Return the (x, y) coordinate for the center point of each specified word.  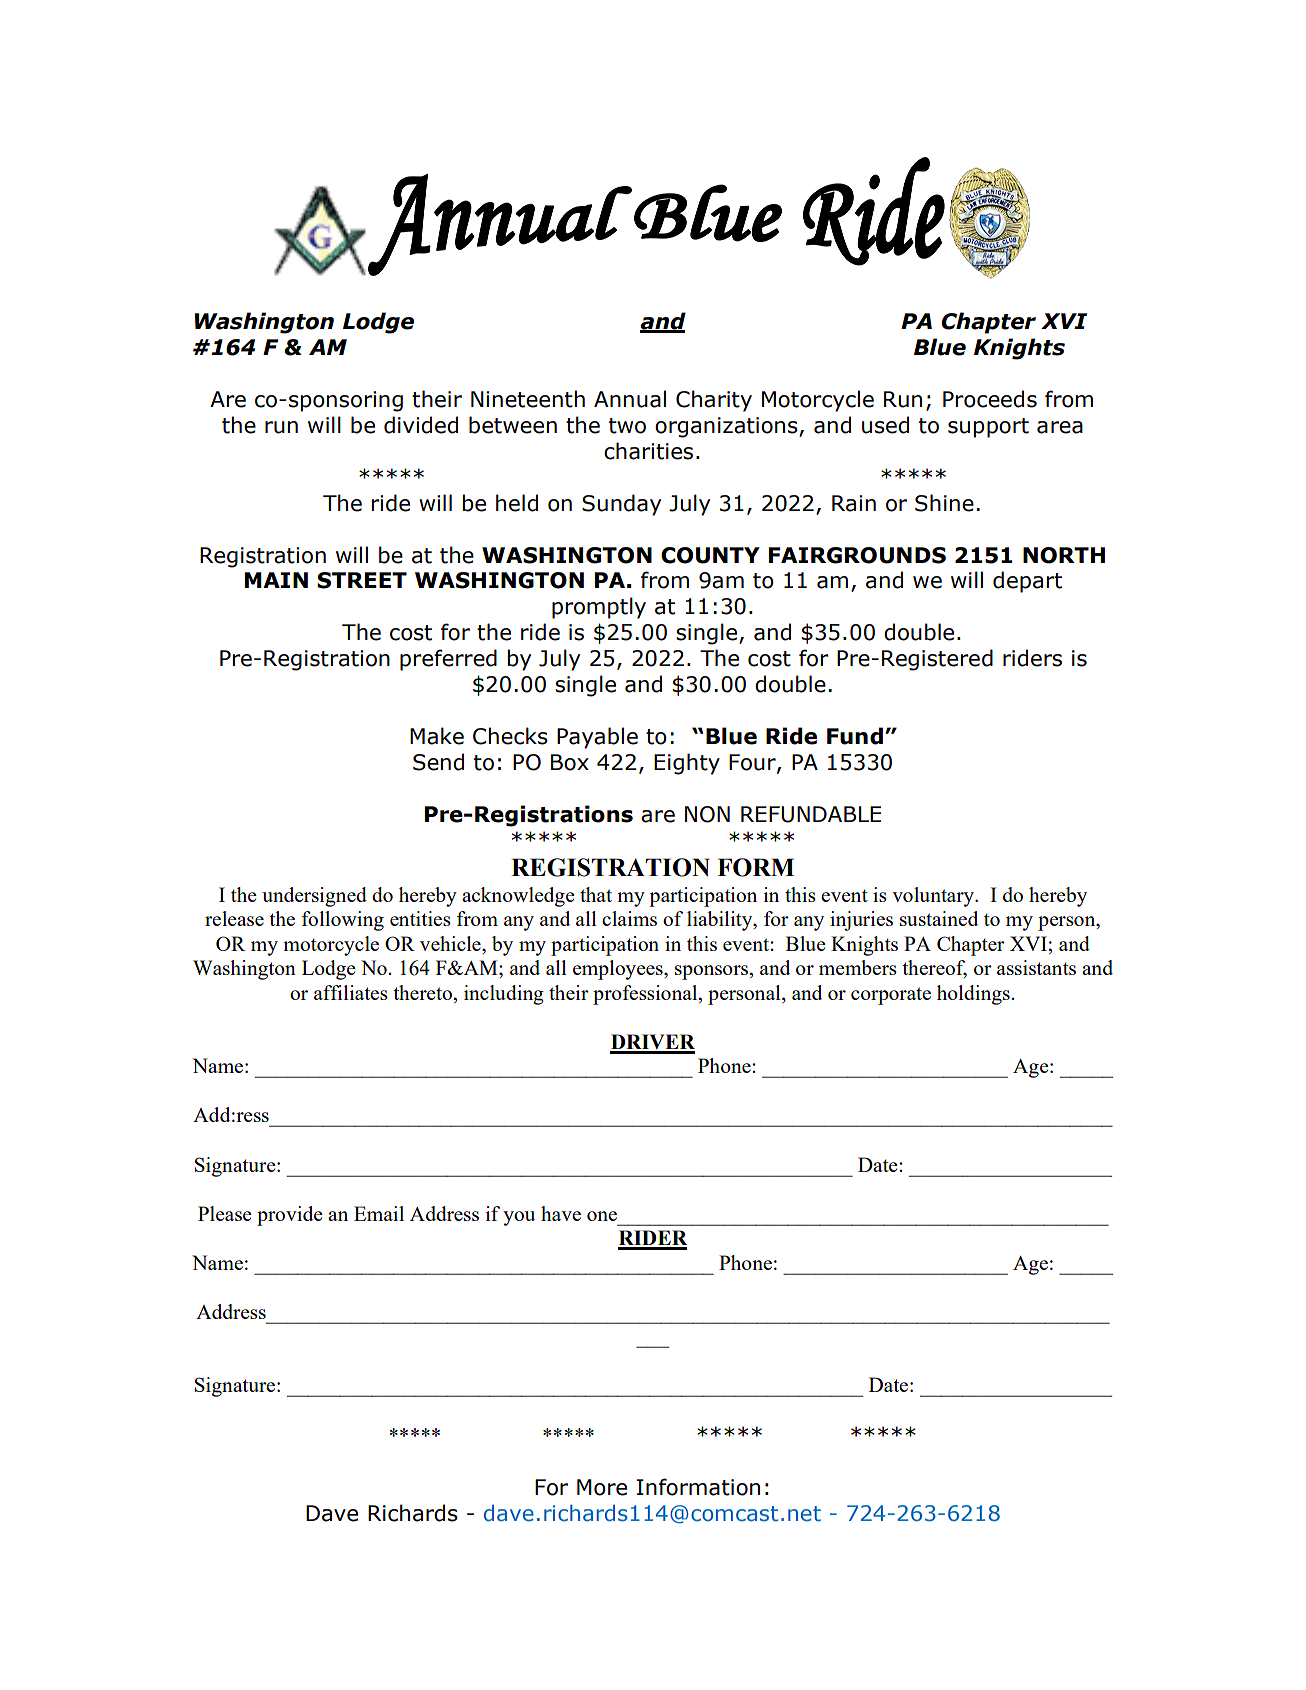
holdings (973, 995)
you (519, 1218)
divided (421, 425)
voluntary (934, 897)
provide (290, 1216)
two (627, 426)
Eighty (687, 764)
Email (379, 1213)
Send (438, 762)
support (988, 428)
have (561, 1213)
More (602, 1487)
